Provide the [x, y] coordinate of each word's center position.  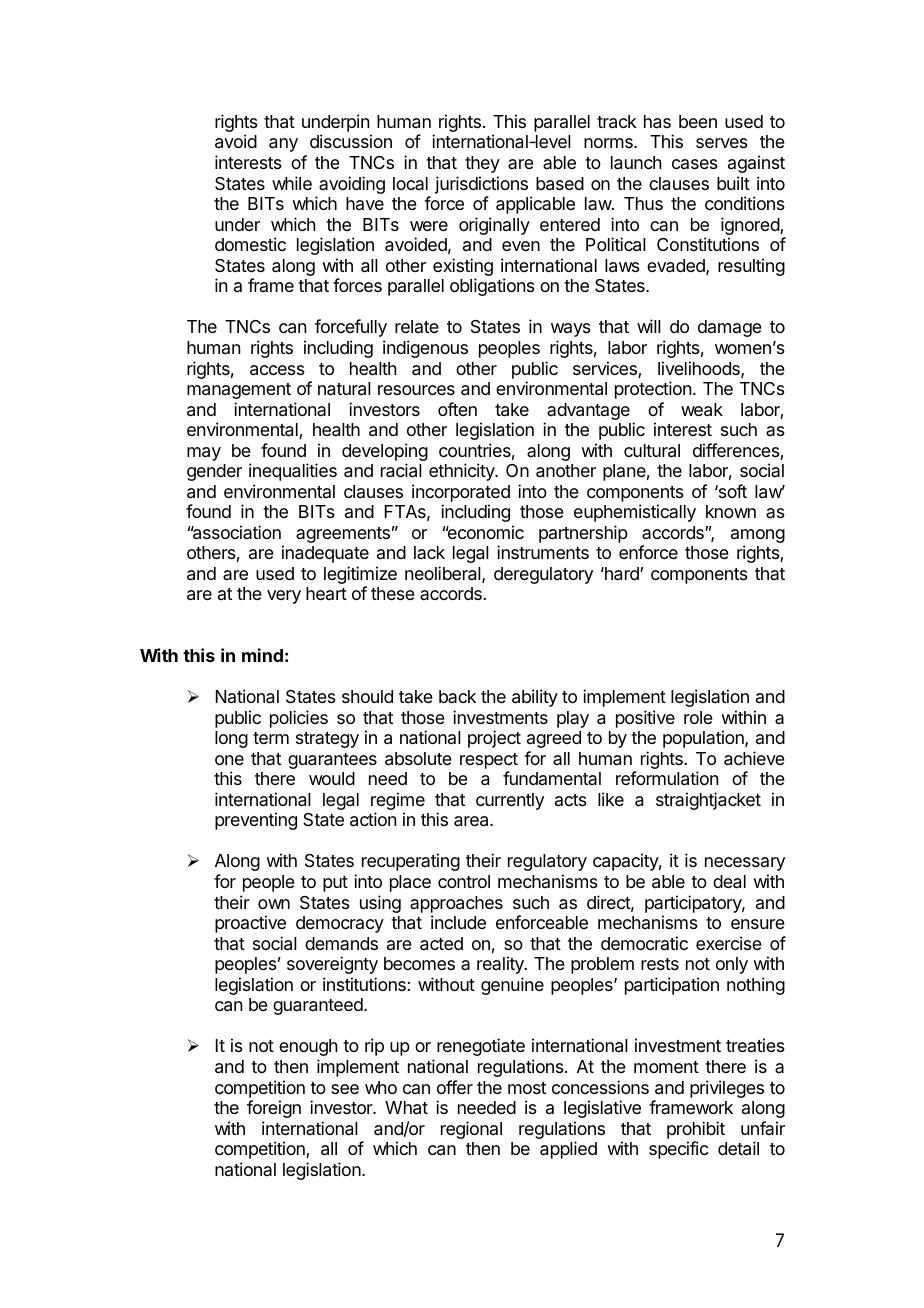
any [283, 145]
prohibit [696, 1130]
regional [471, 1130]
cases [695, 164]
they [482, 164]
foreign [274, 1109]
